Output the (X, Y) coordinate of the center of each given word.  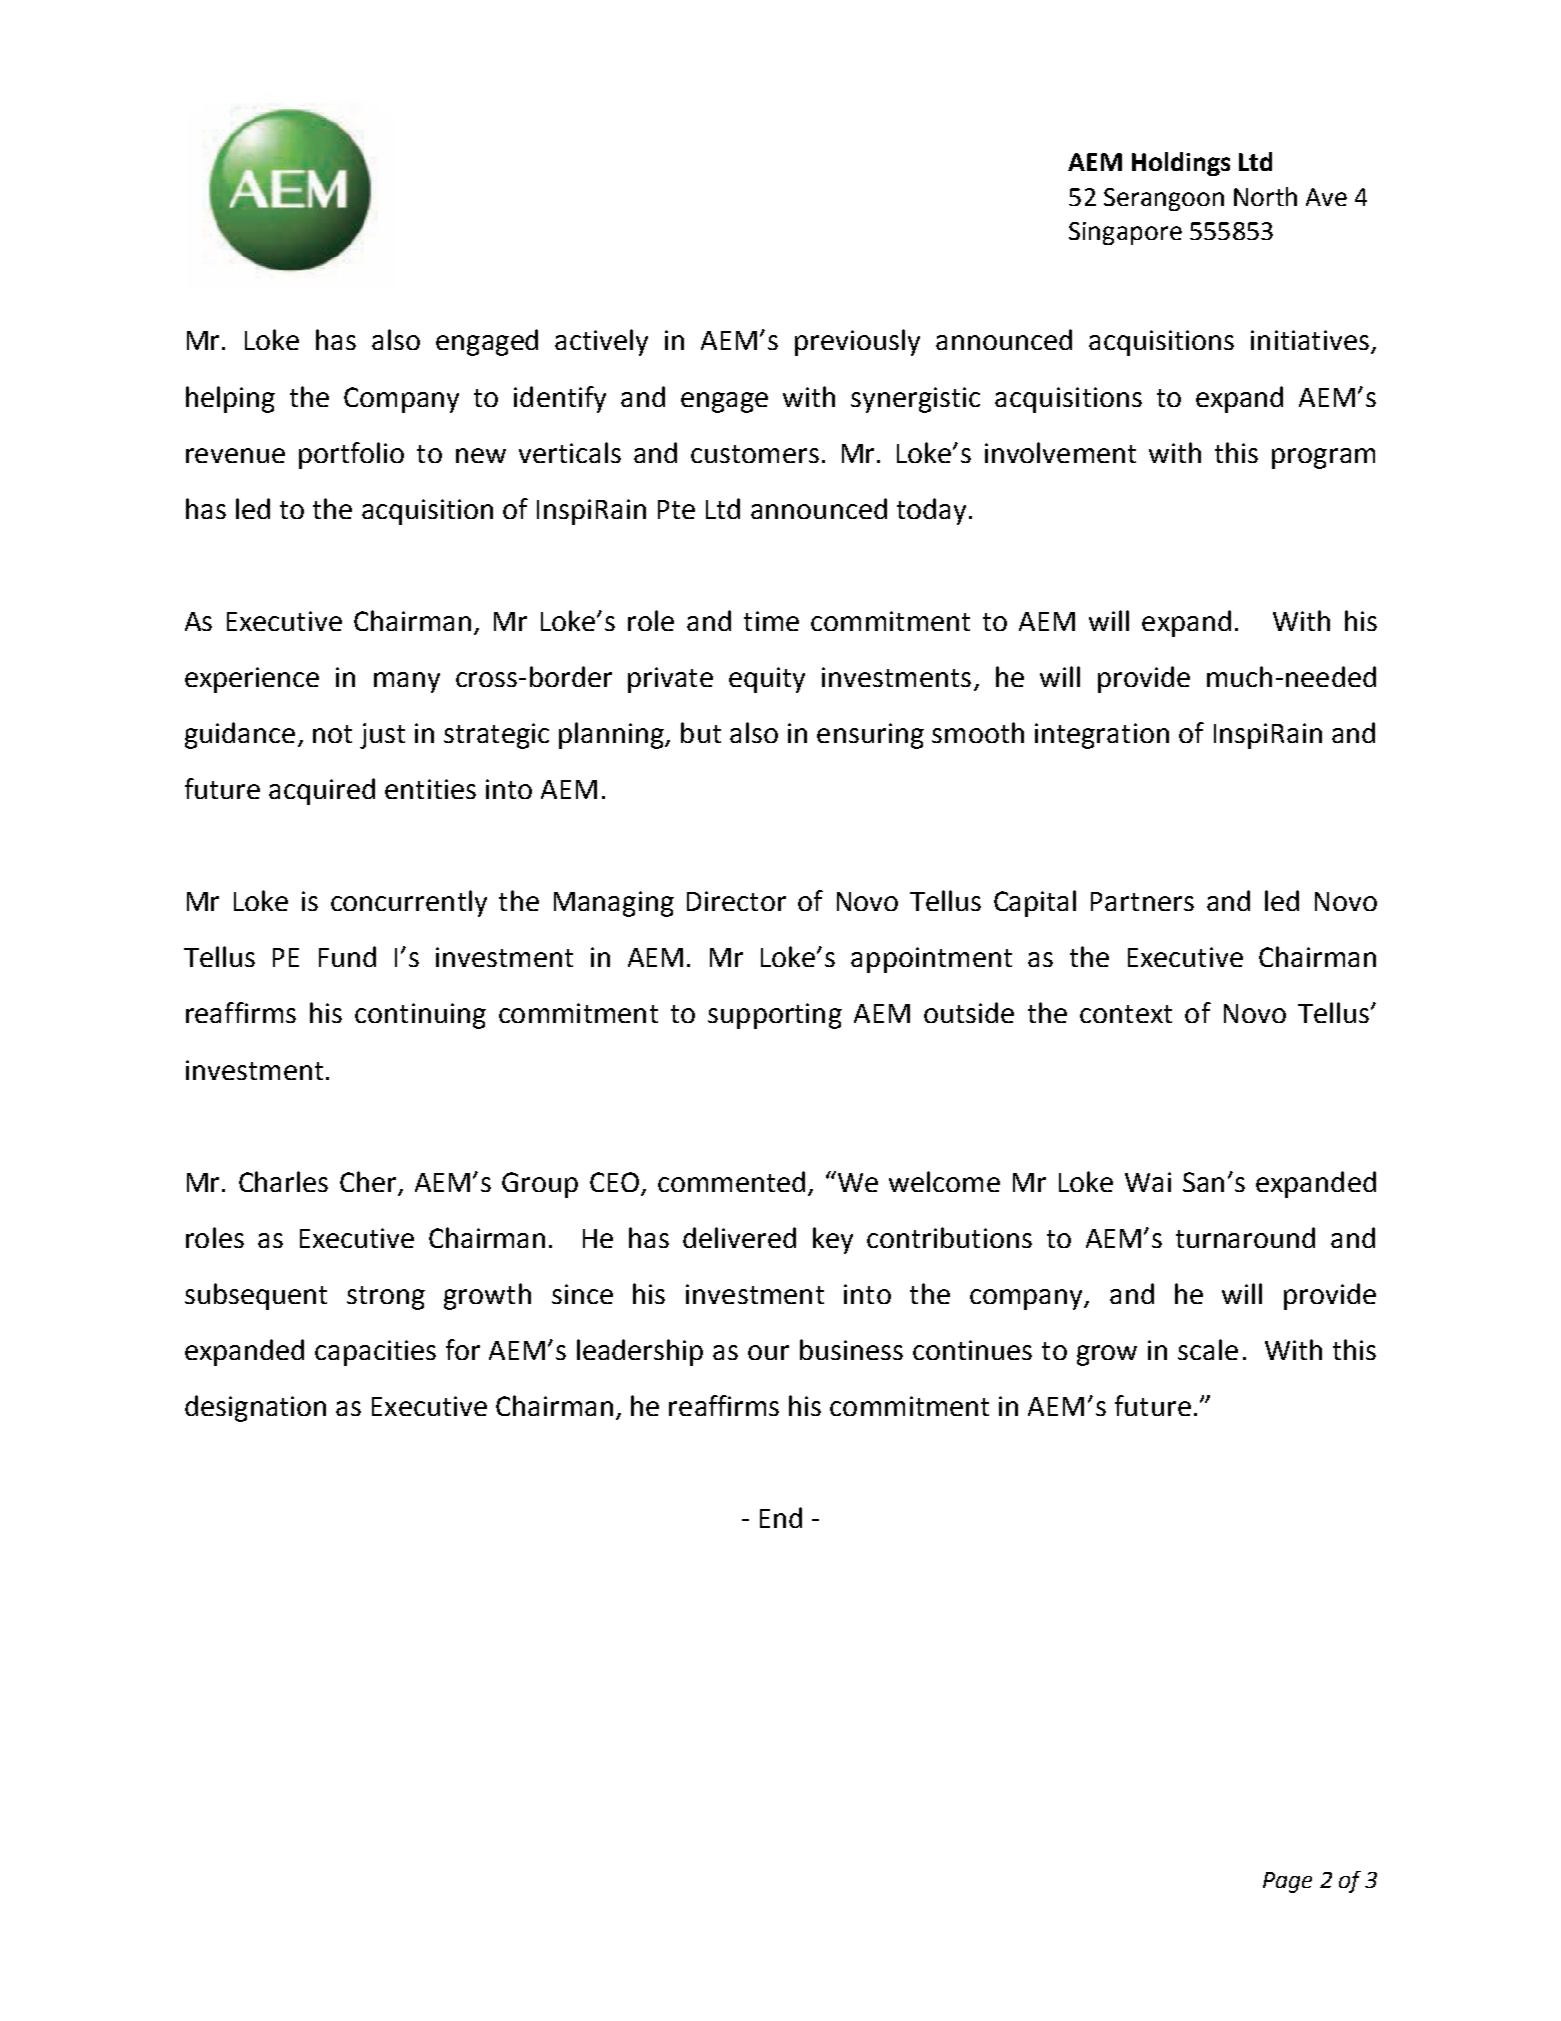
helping (230, 399)
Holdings (1181, 164)
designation (255, 1408)
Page (1287, 1882)
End (781, 1517)
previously (857, 342)
